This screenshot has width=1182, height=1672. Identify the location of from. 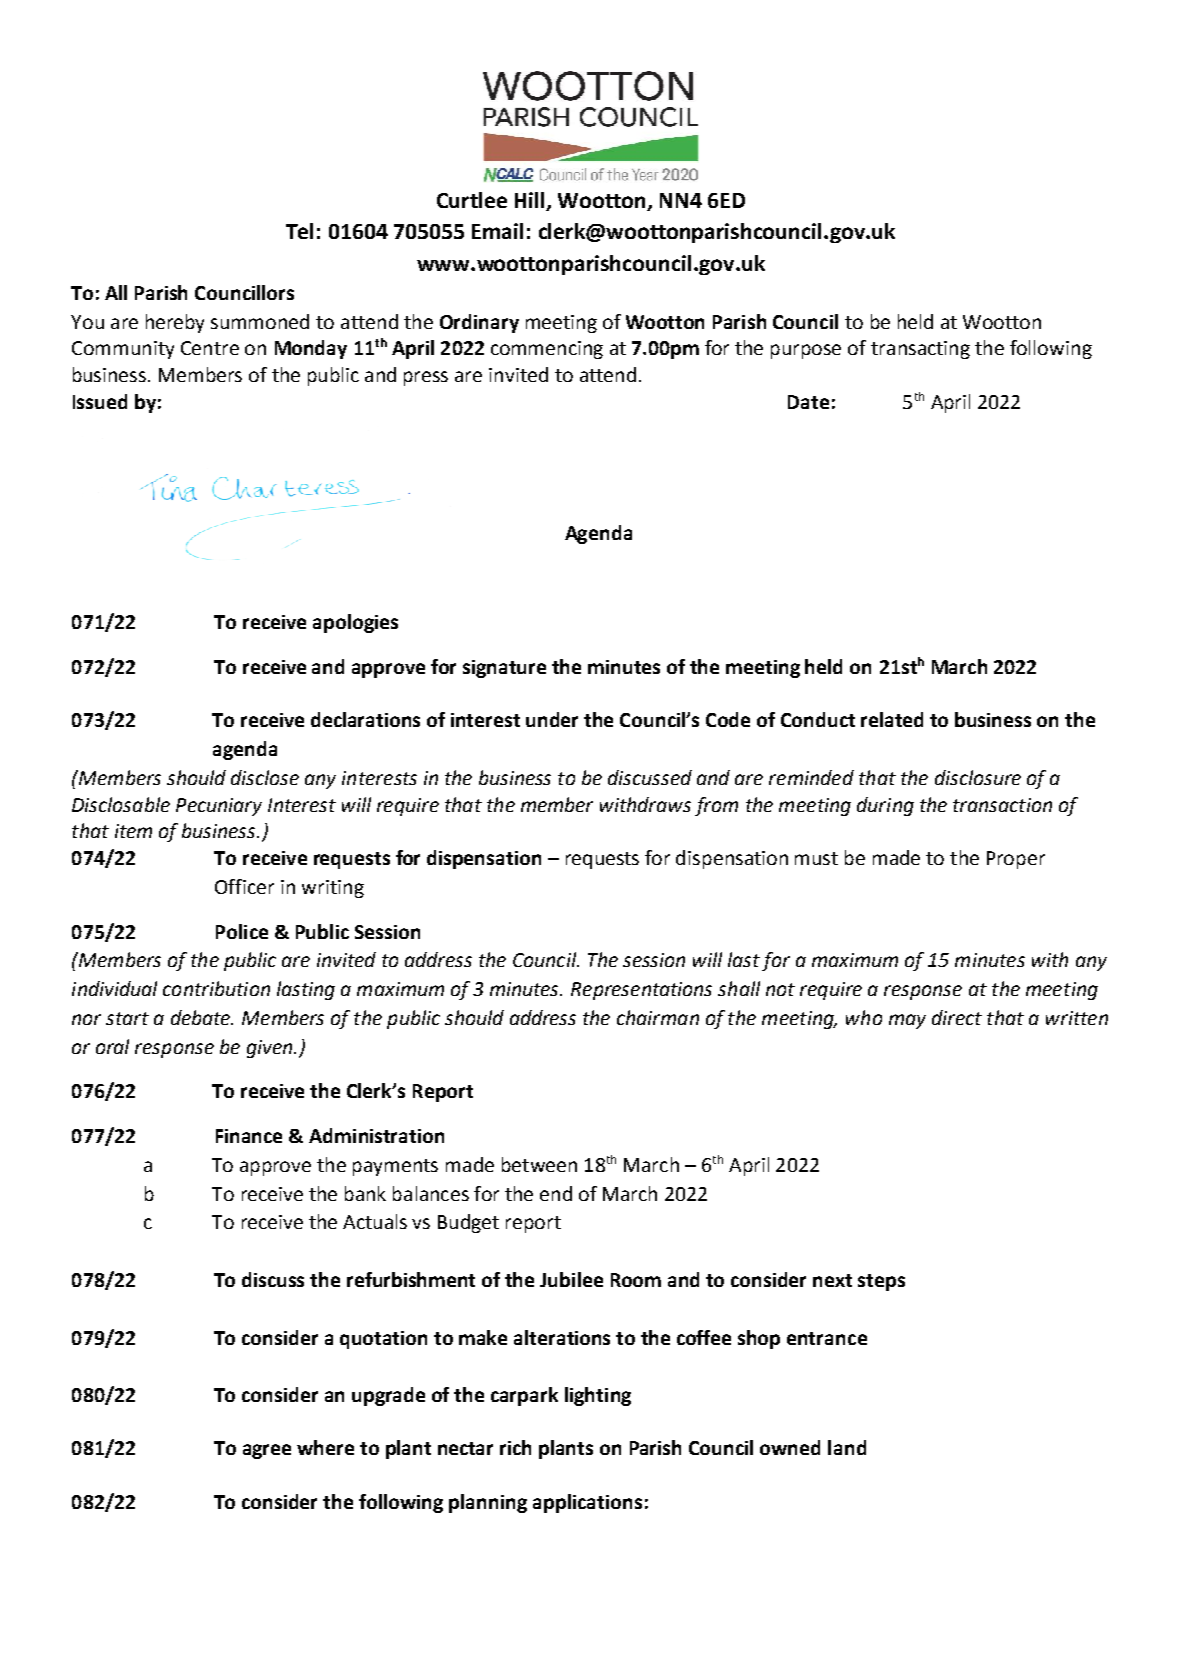
(716, 806).
